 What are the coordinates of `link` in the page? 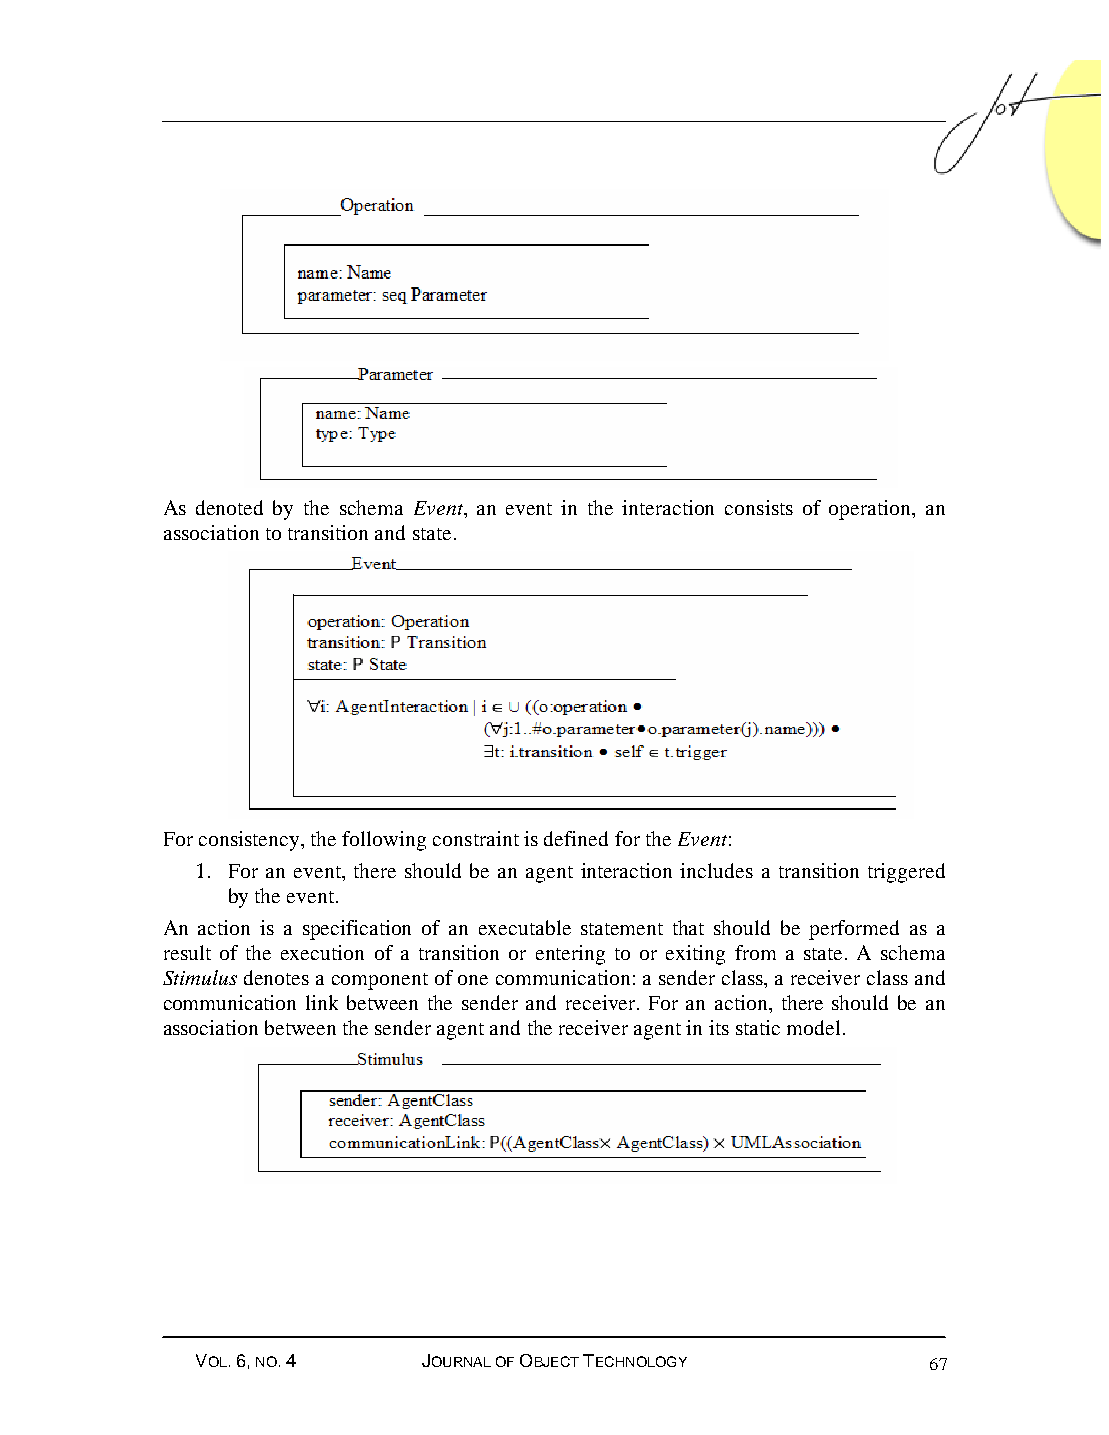 It's located at (322, 1002).
